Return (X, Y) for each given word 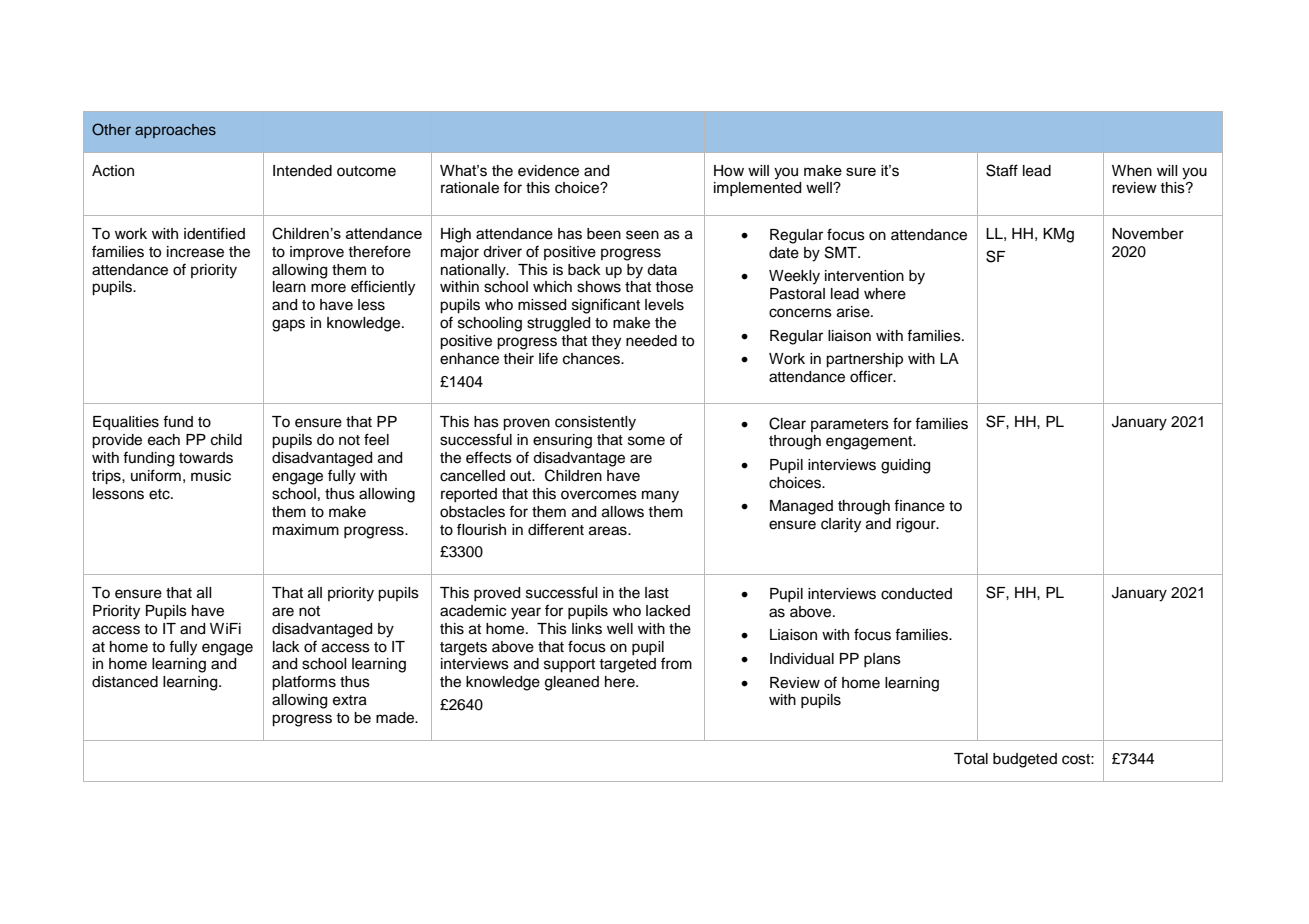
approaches (175, 131)
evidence (548, 171)
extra (350, 700)
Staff (1002, 170)
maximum (306, 530)
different (556, 529)
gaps (288, 325)
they (606, 342)
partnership (864, 360)
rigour (917, 525)
